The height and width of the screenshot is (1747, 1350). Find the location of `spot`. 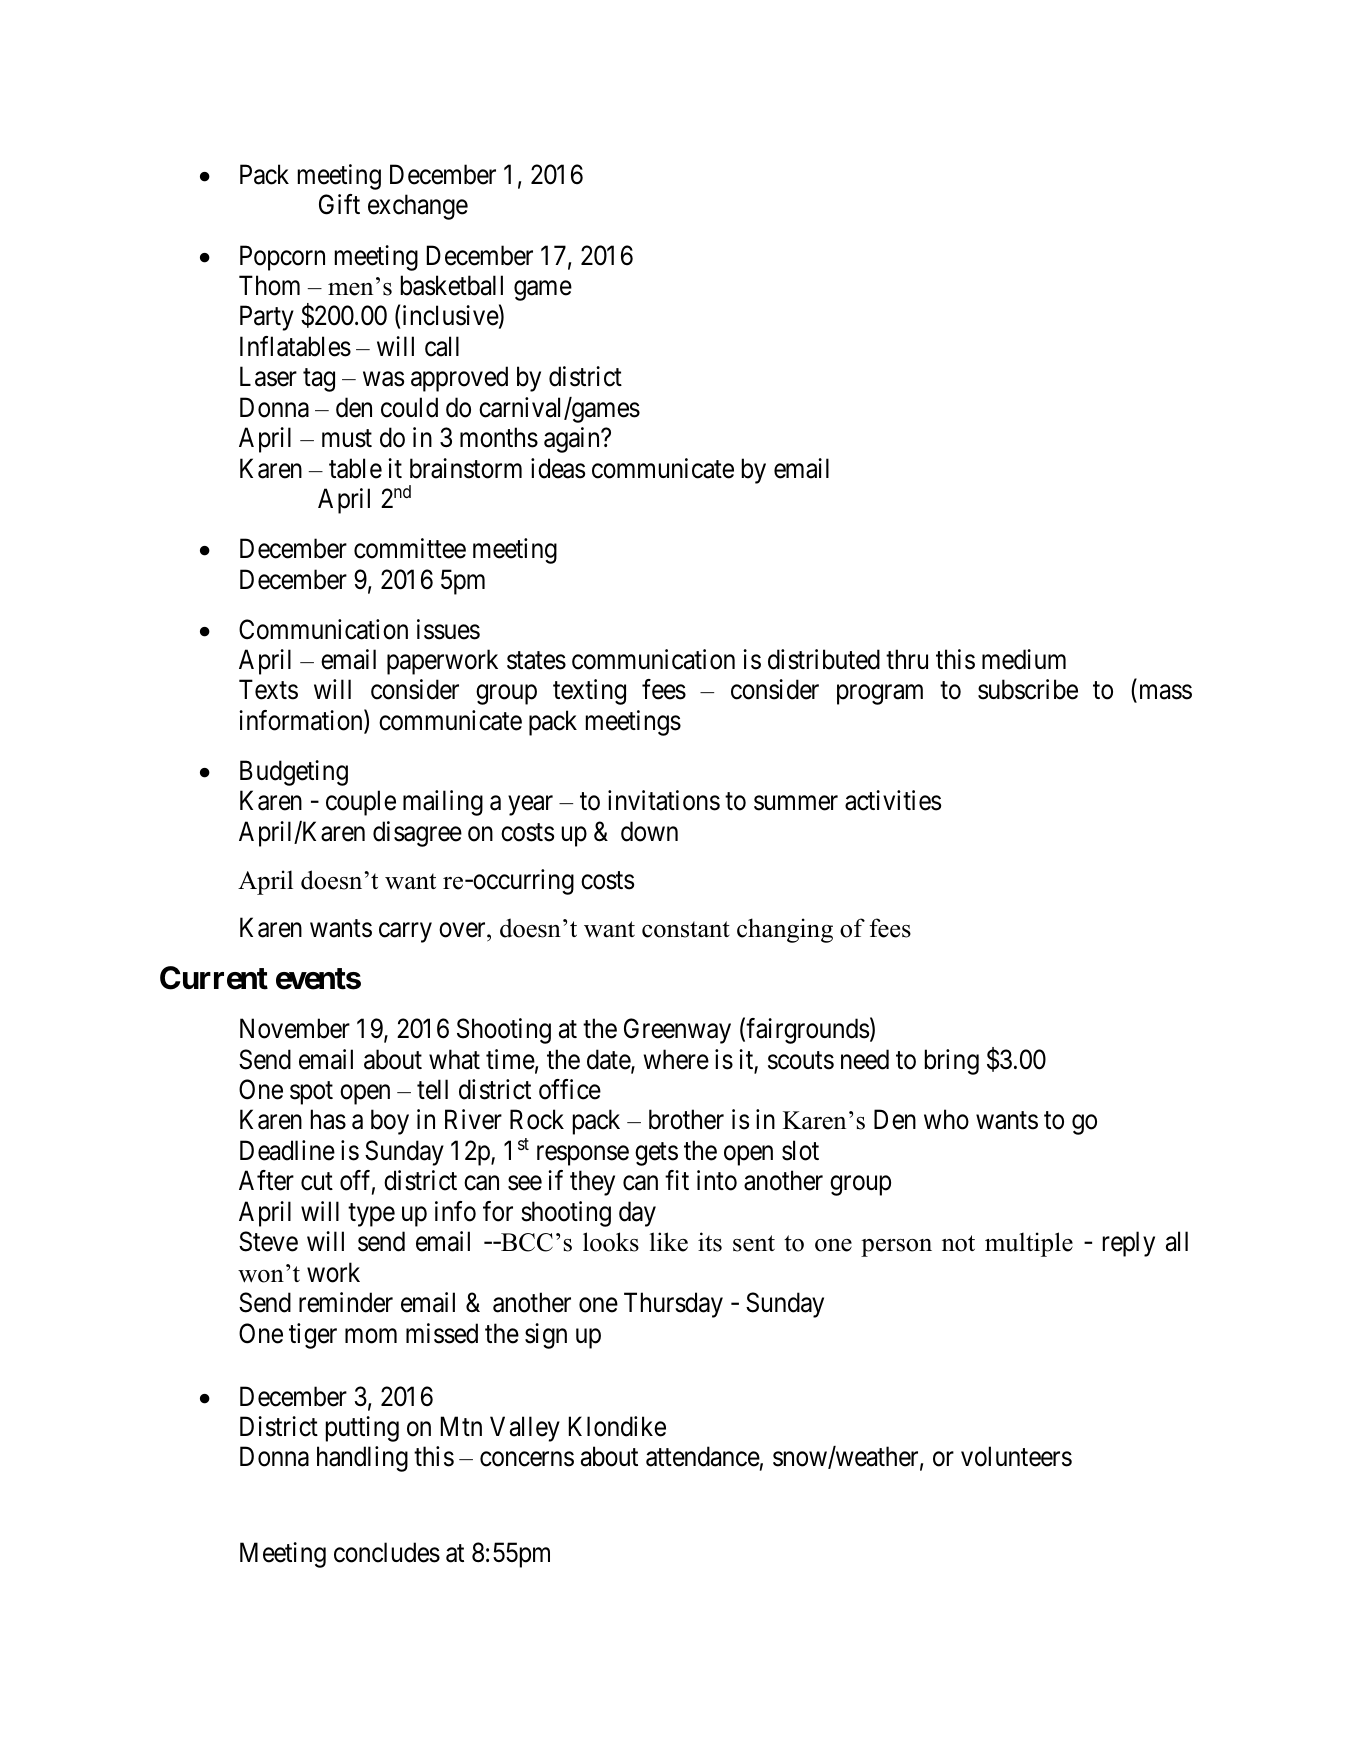

spot is located at coordinates (311, 1093).
